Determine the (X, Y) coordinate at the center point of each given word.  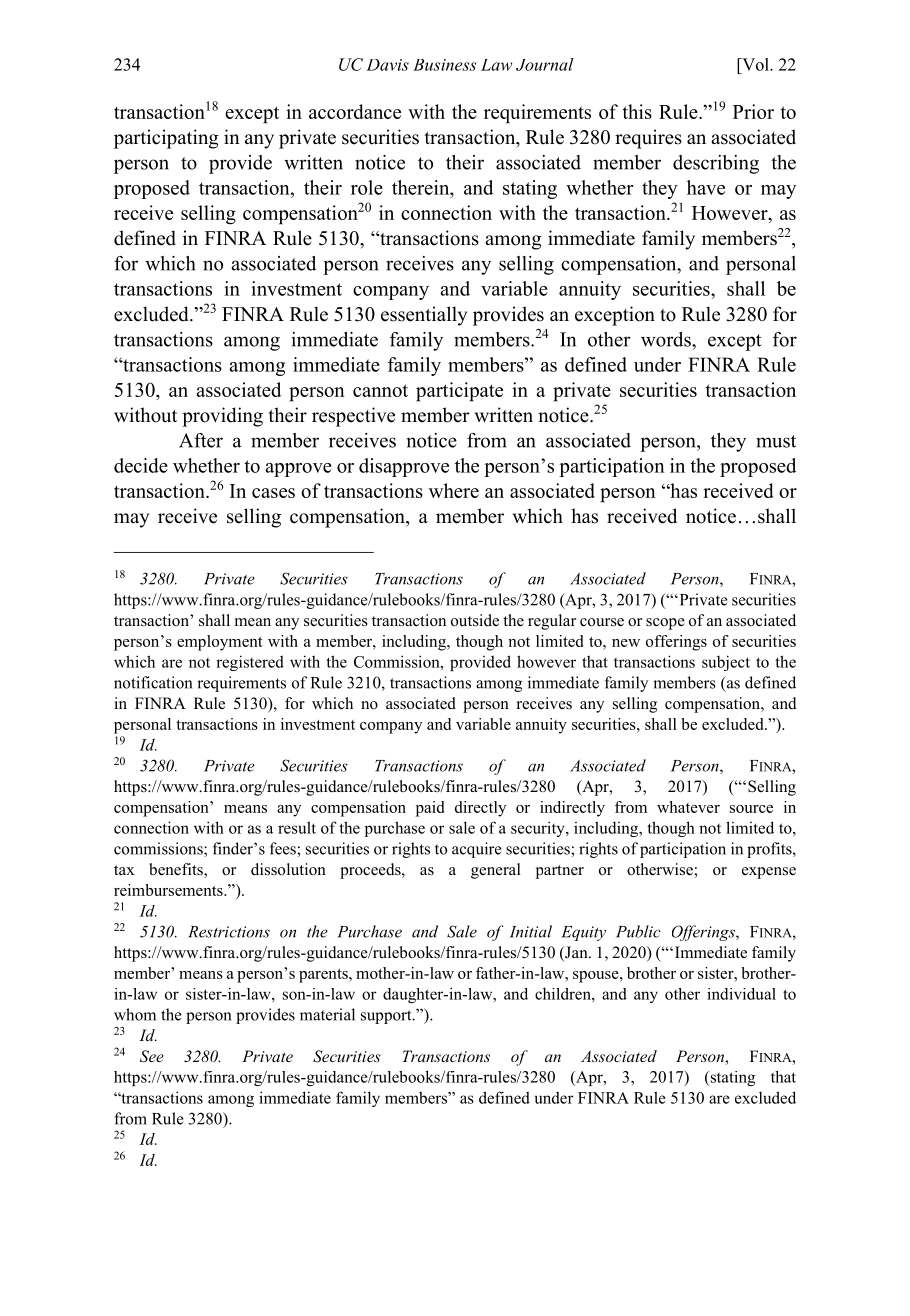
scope (665, 624)
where (454, 490)
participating (166, 139)
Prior (753, 111)
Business (444, 65)
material (327, 1014)
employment (220, 643)
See (152, 1056)
